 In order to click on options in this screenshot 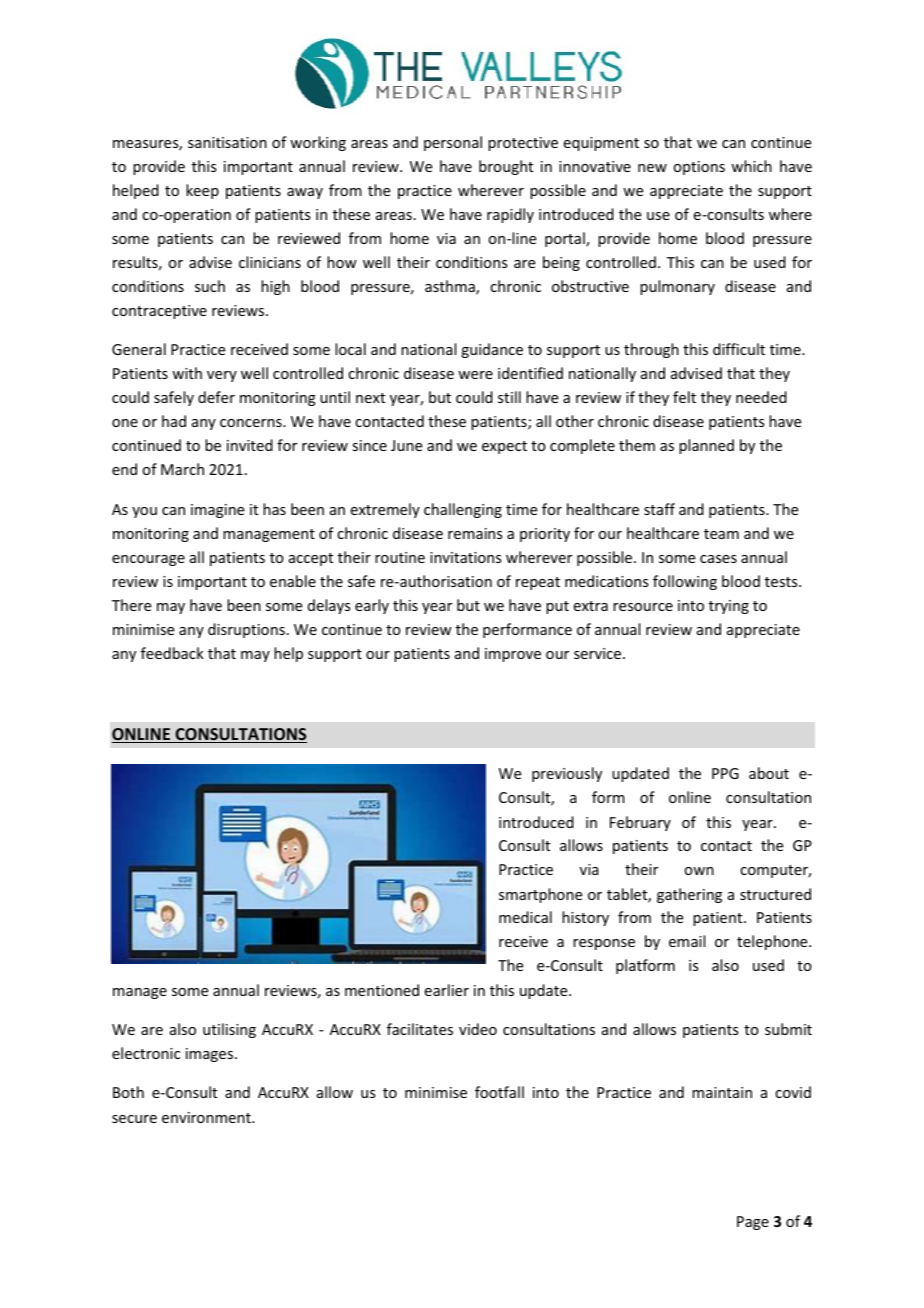, I will do `click(699, 168)`.
